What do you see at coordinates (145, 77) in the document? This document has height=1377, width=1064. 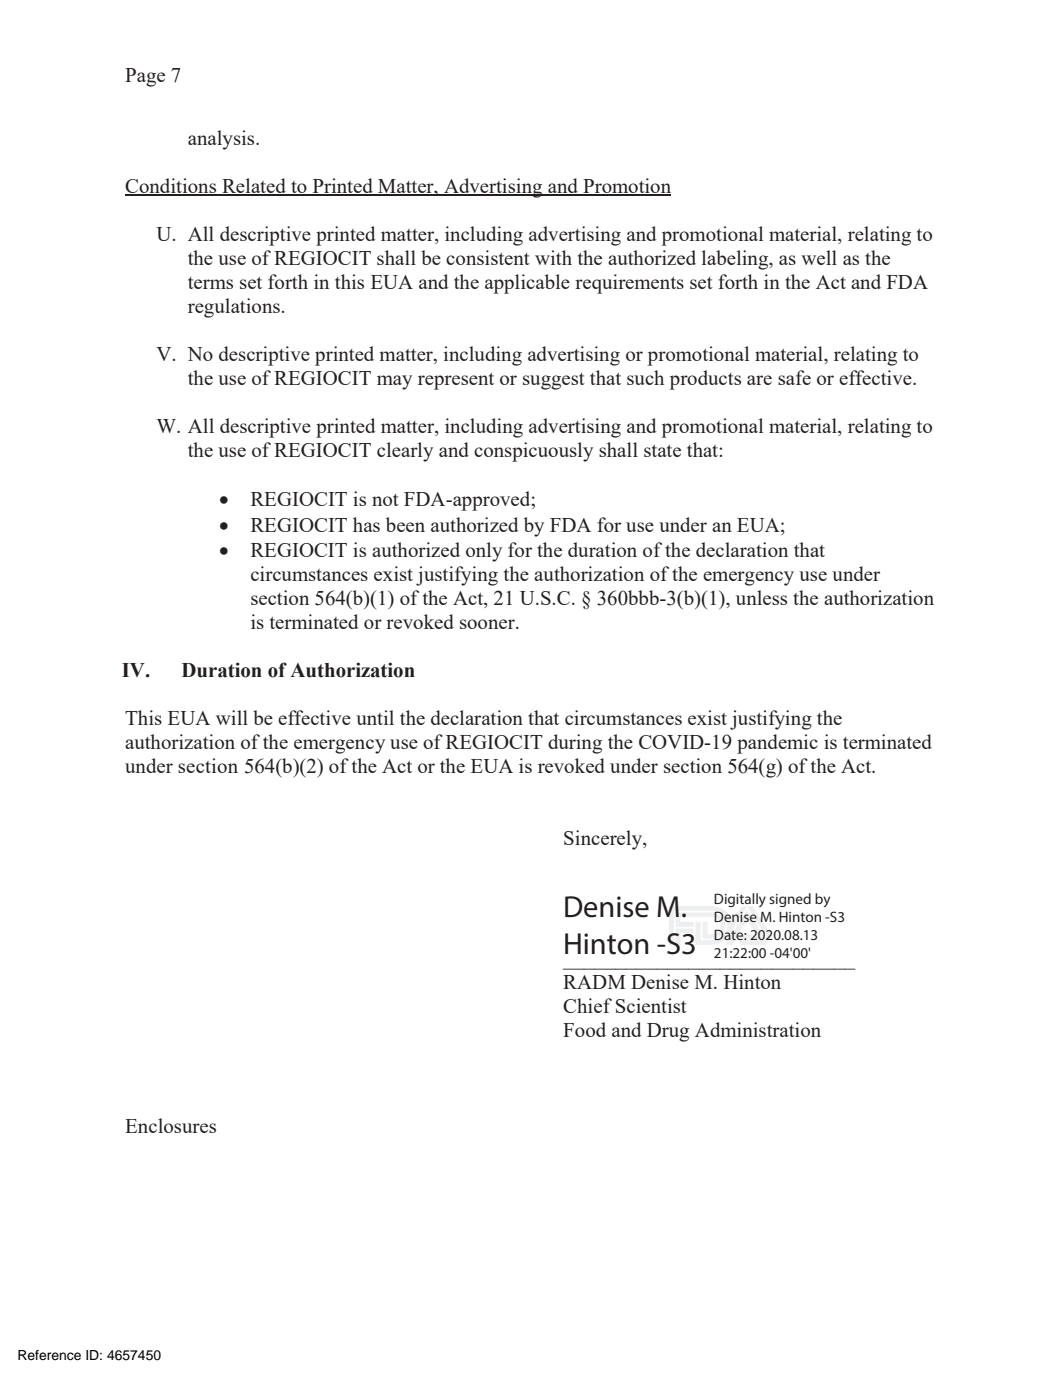 I see `Page` at bounding box center [145, 77].
